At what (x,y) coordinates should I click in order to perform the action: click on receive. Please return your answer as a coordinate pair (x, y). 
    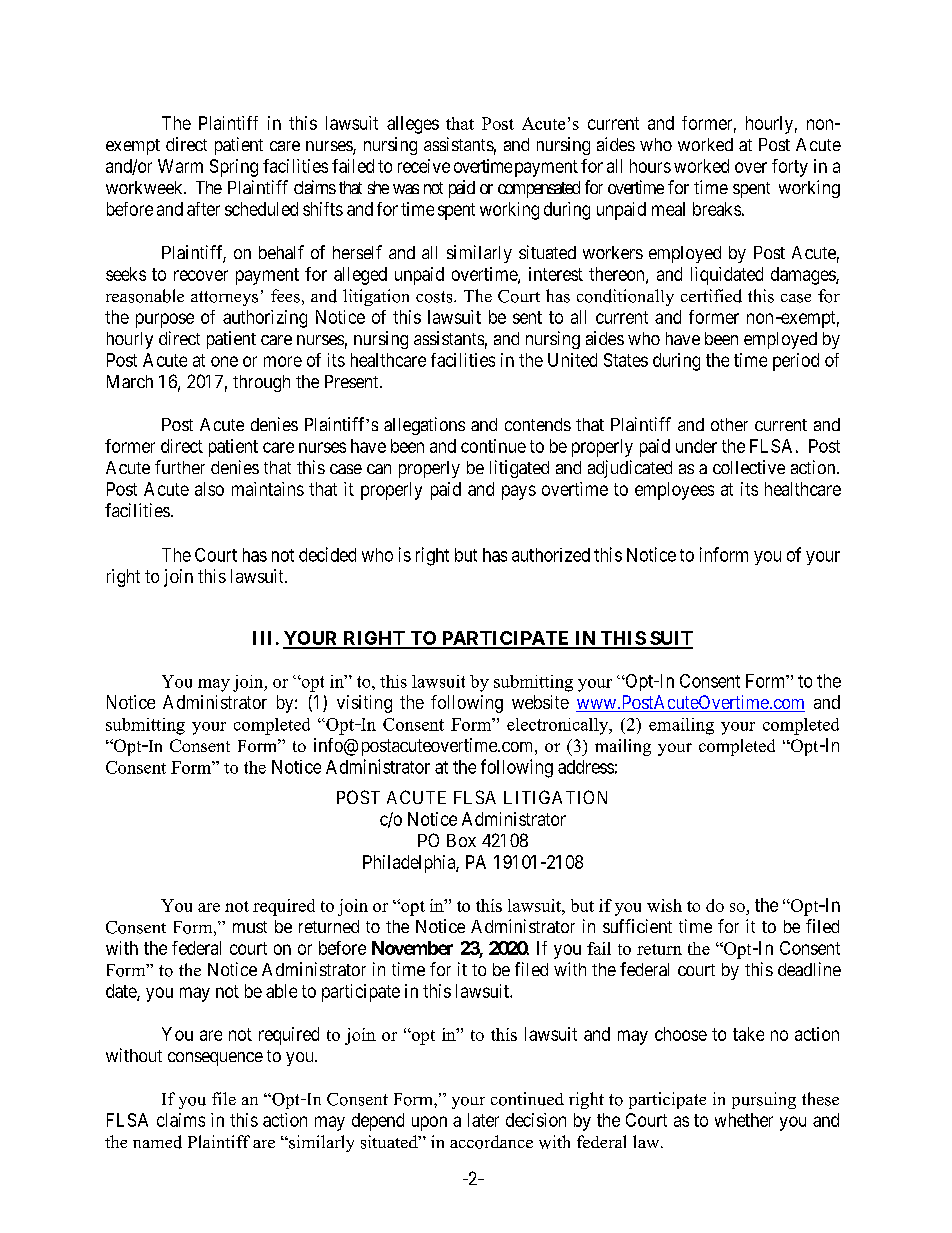
    Looking at the image, I should click on (424, 166).
